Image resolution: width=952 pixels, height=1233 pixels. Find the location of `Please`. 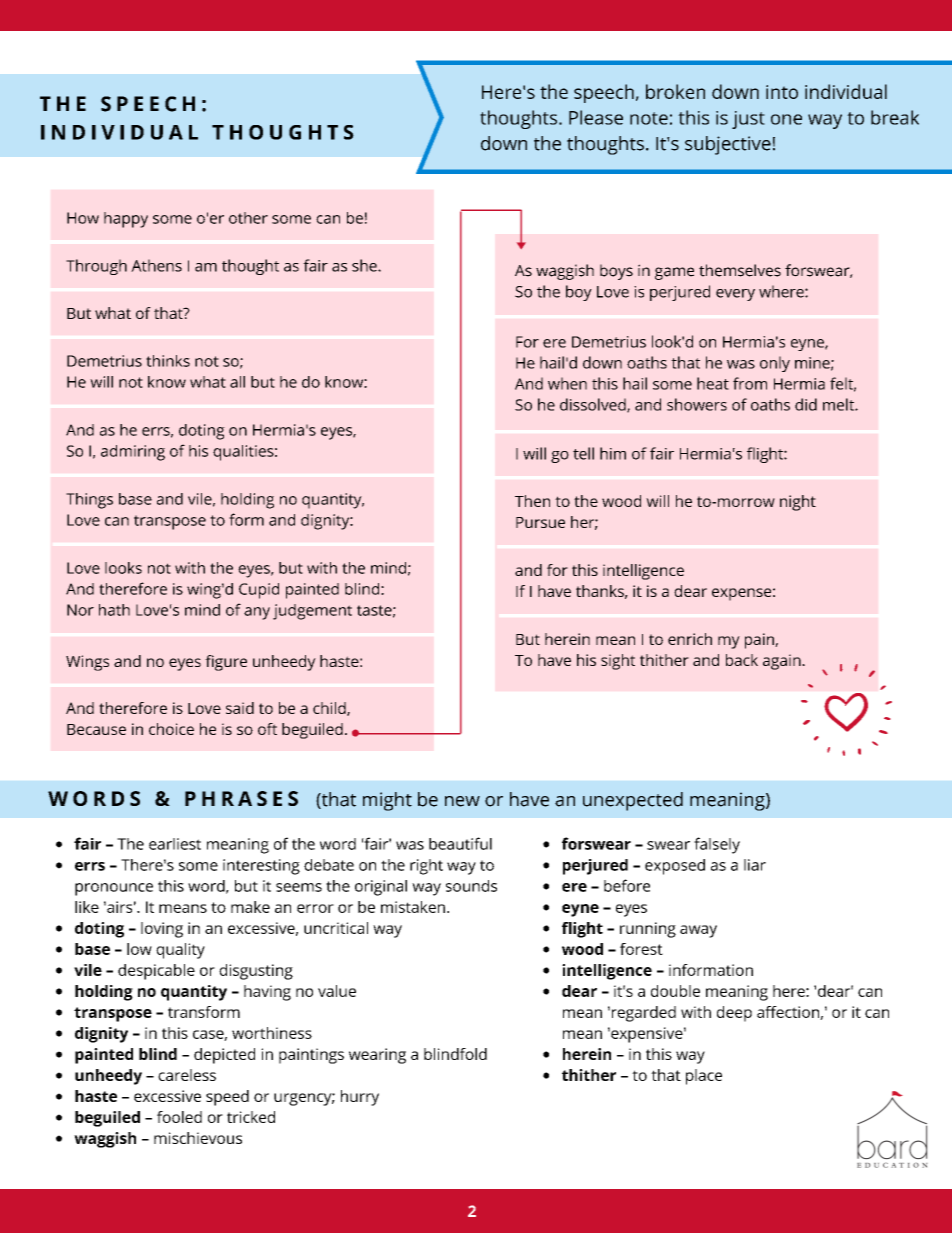

Please is located at coordinates (596, 117).
